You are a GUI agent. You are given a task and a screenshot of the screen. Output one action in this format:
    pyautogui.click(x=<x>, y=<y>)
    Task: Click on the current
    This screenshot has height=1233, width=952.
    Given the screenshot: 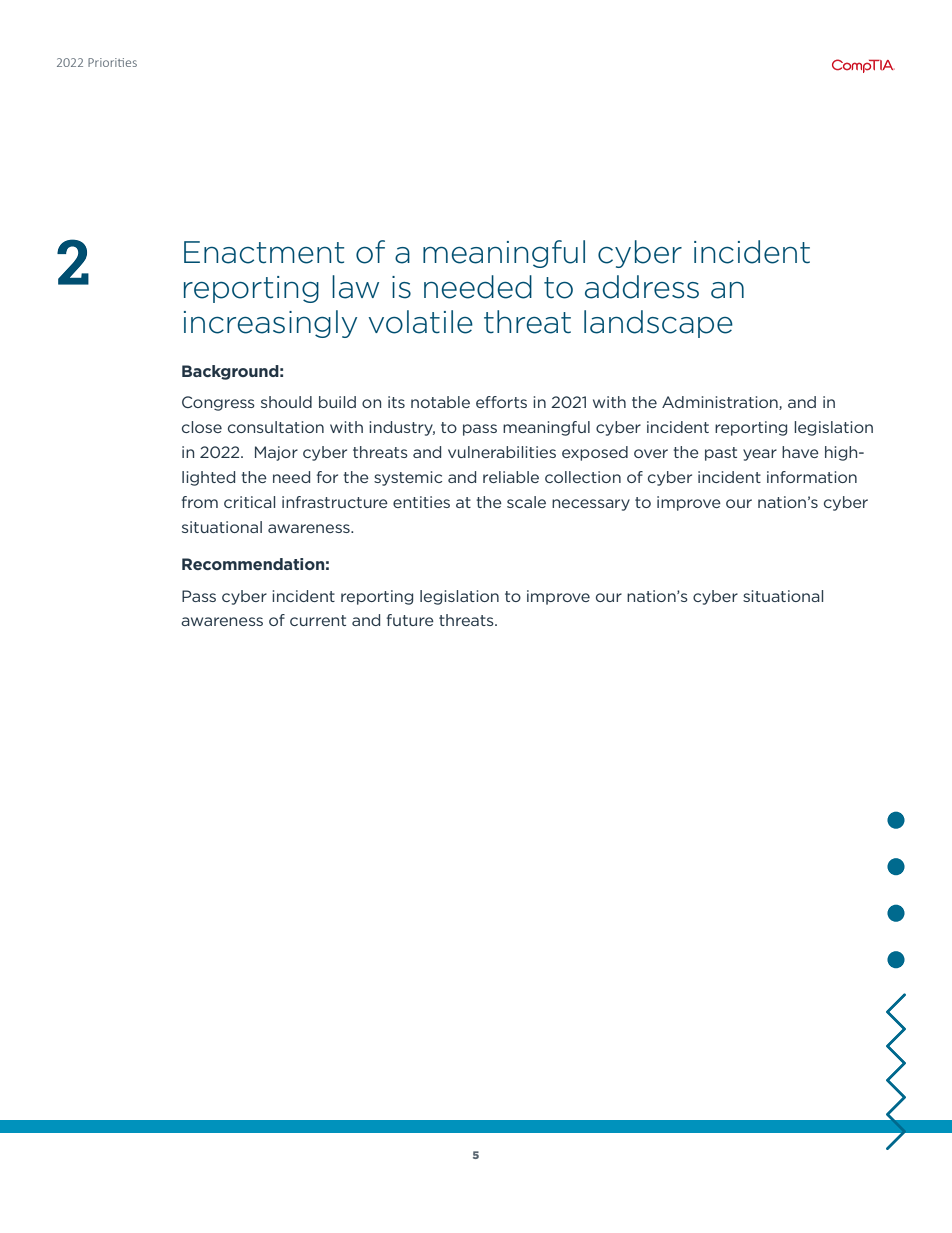 What is the action you would take?
    pyautogui.click(x=318, y=620)
